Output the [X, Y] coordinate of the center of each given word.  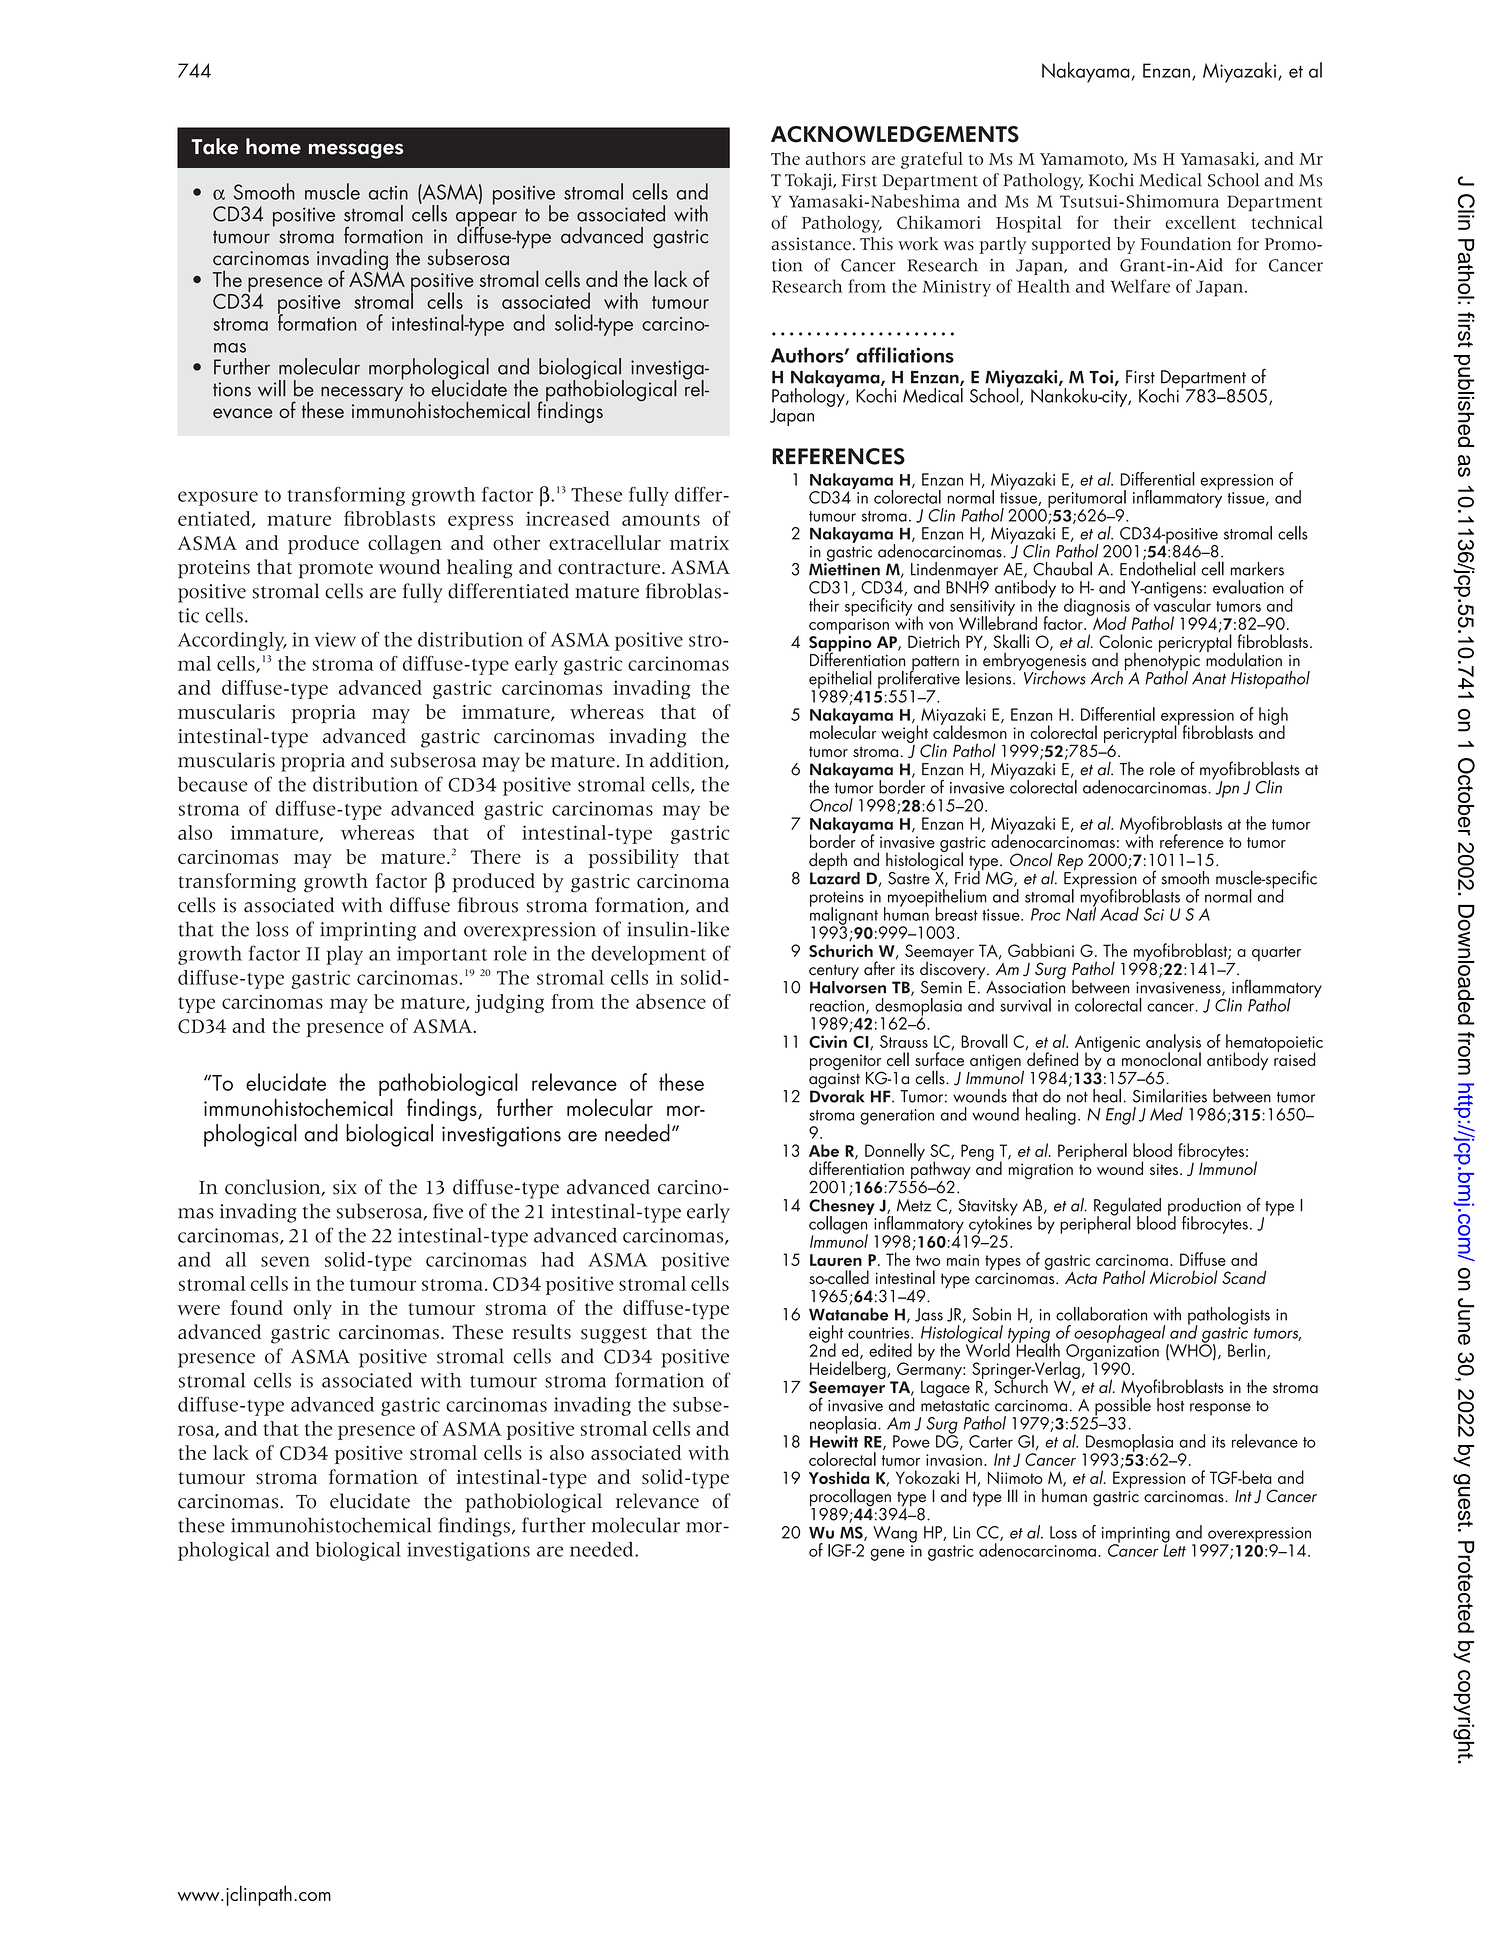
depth [828, 862]
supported [1071, 245]
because [213, 784]
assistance [811, 244]
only [312, 1310]
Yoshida [839, 1477]
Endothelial [1158, 567]
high [1273, 717]
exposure [218, 498]
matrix [699, 543]
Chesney [842, 1208]
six [345, 1187]
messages [356, 151]
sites [1164, 1169]
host [1170, 1405]
